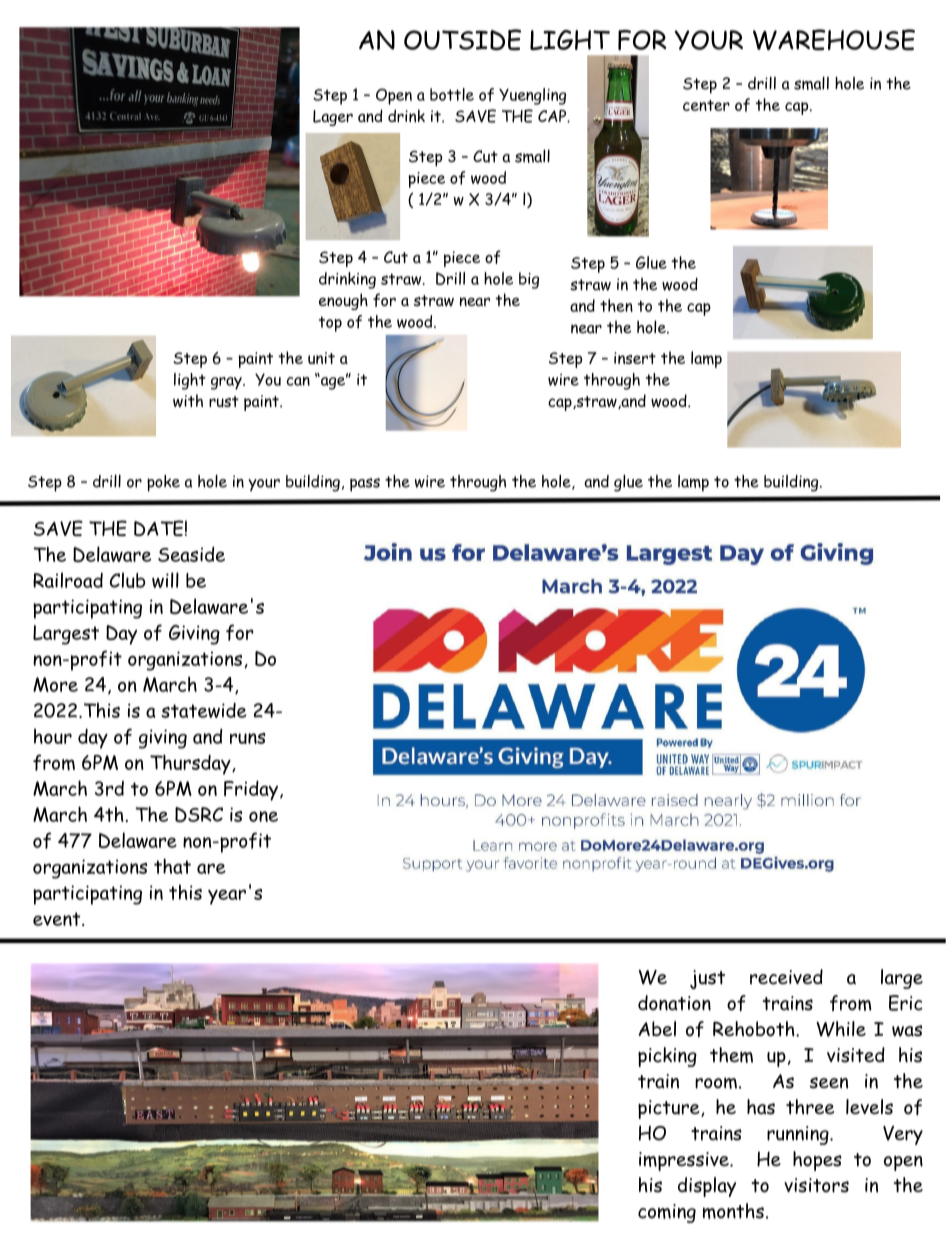 This screenshot has width=952, height=1233. Describe the element at coordinates (365, 485) in the screenshot. I see `pass` at that location.
